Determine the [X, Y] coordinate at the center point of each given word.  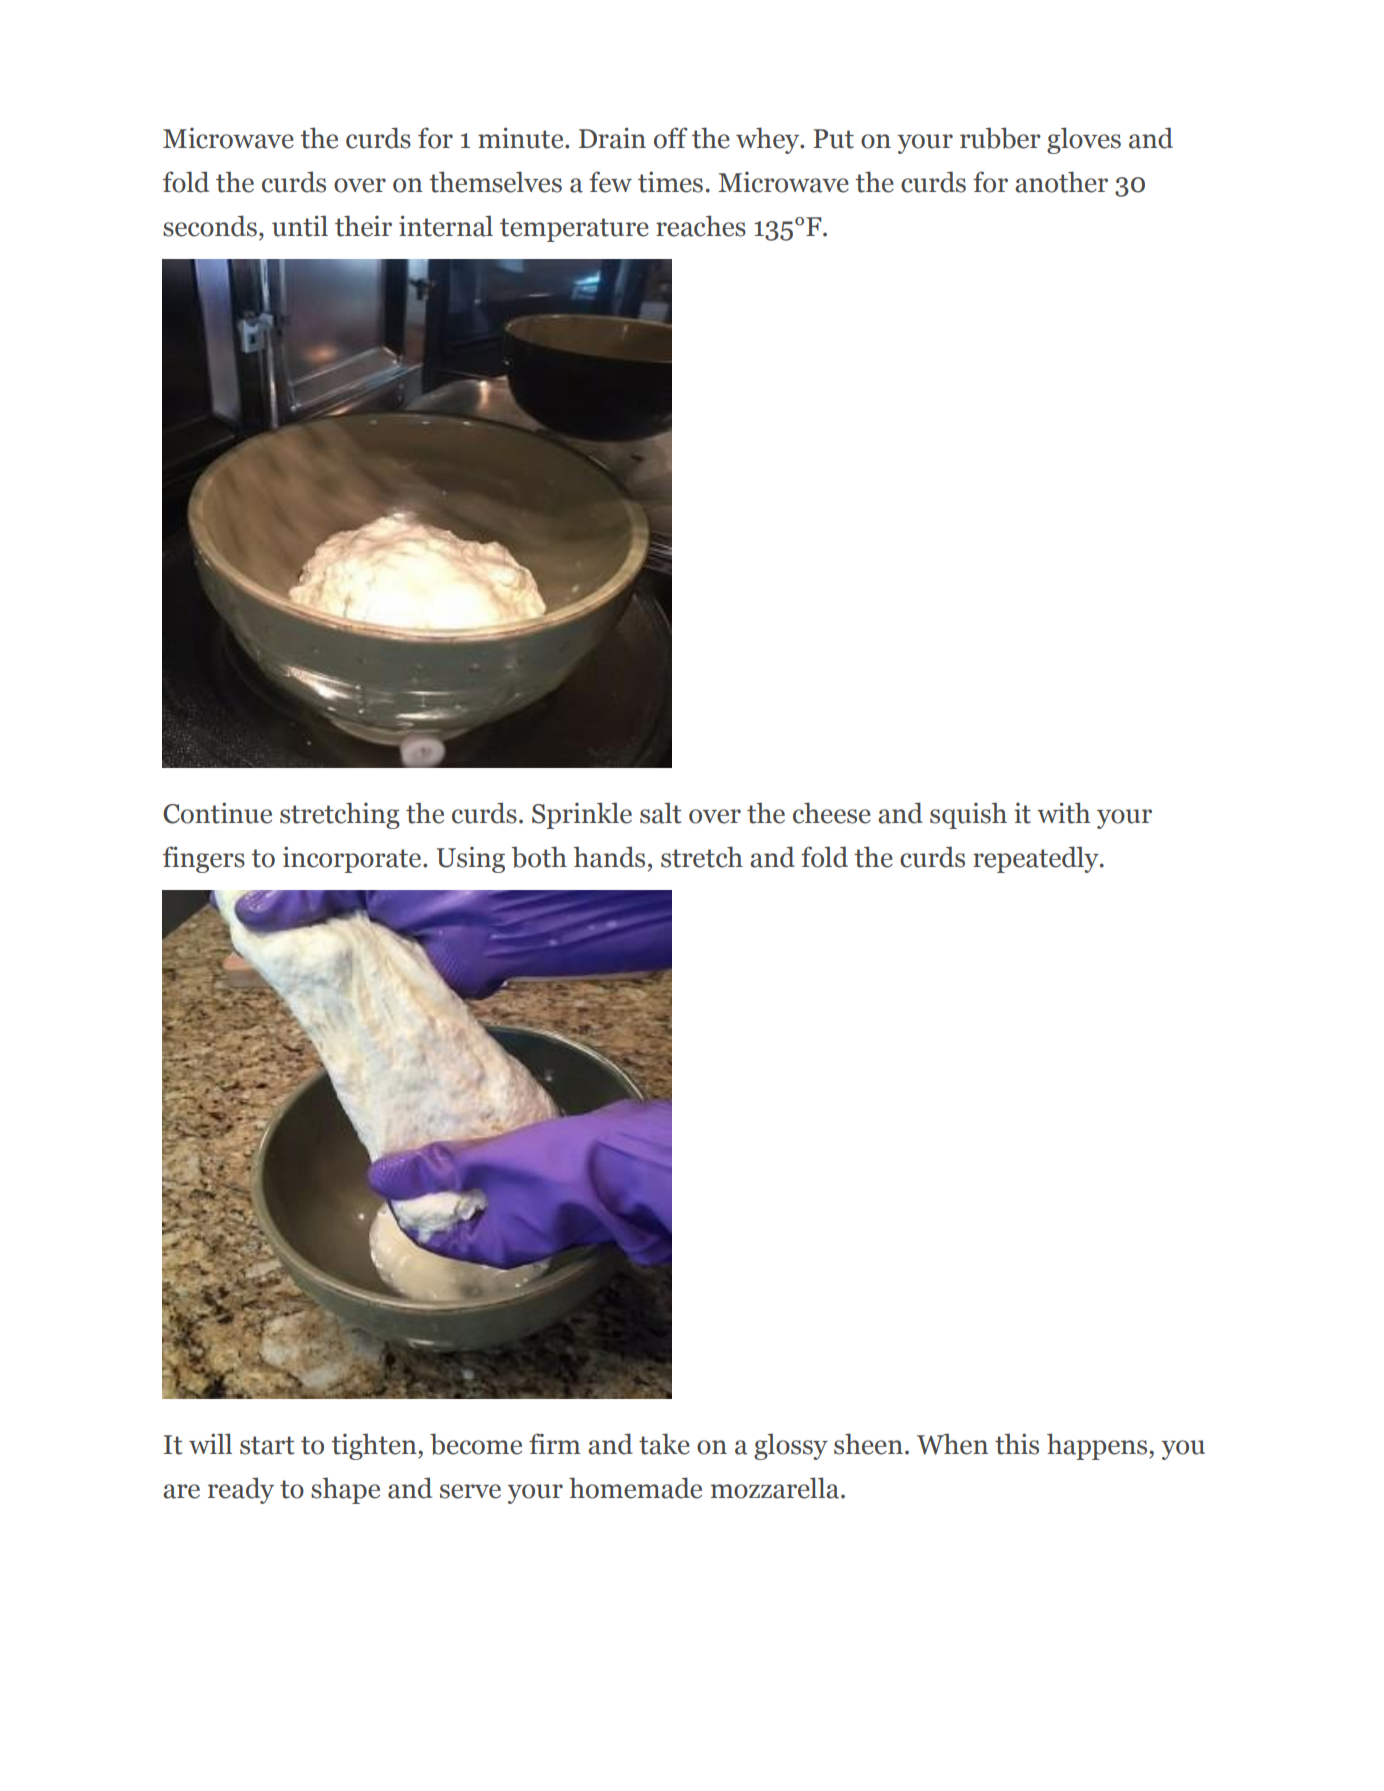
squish [968, 815]
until [300, 226]
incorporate [353, 859]
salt [660, 813]
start [267, 1445]
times [670, 182]
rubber [1000, 138]
